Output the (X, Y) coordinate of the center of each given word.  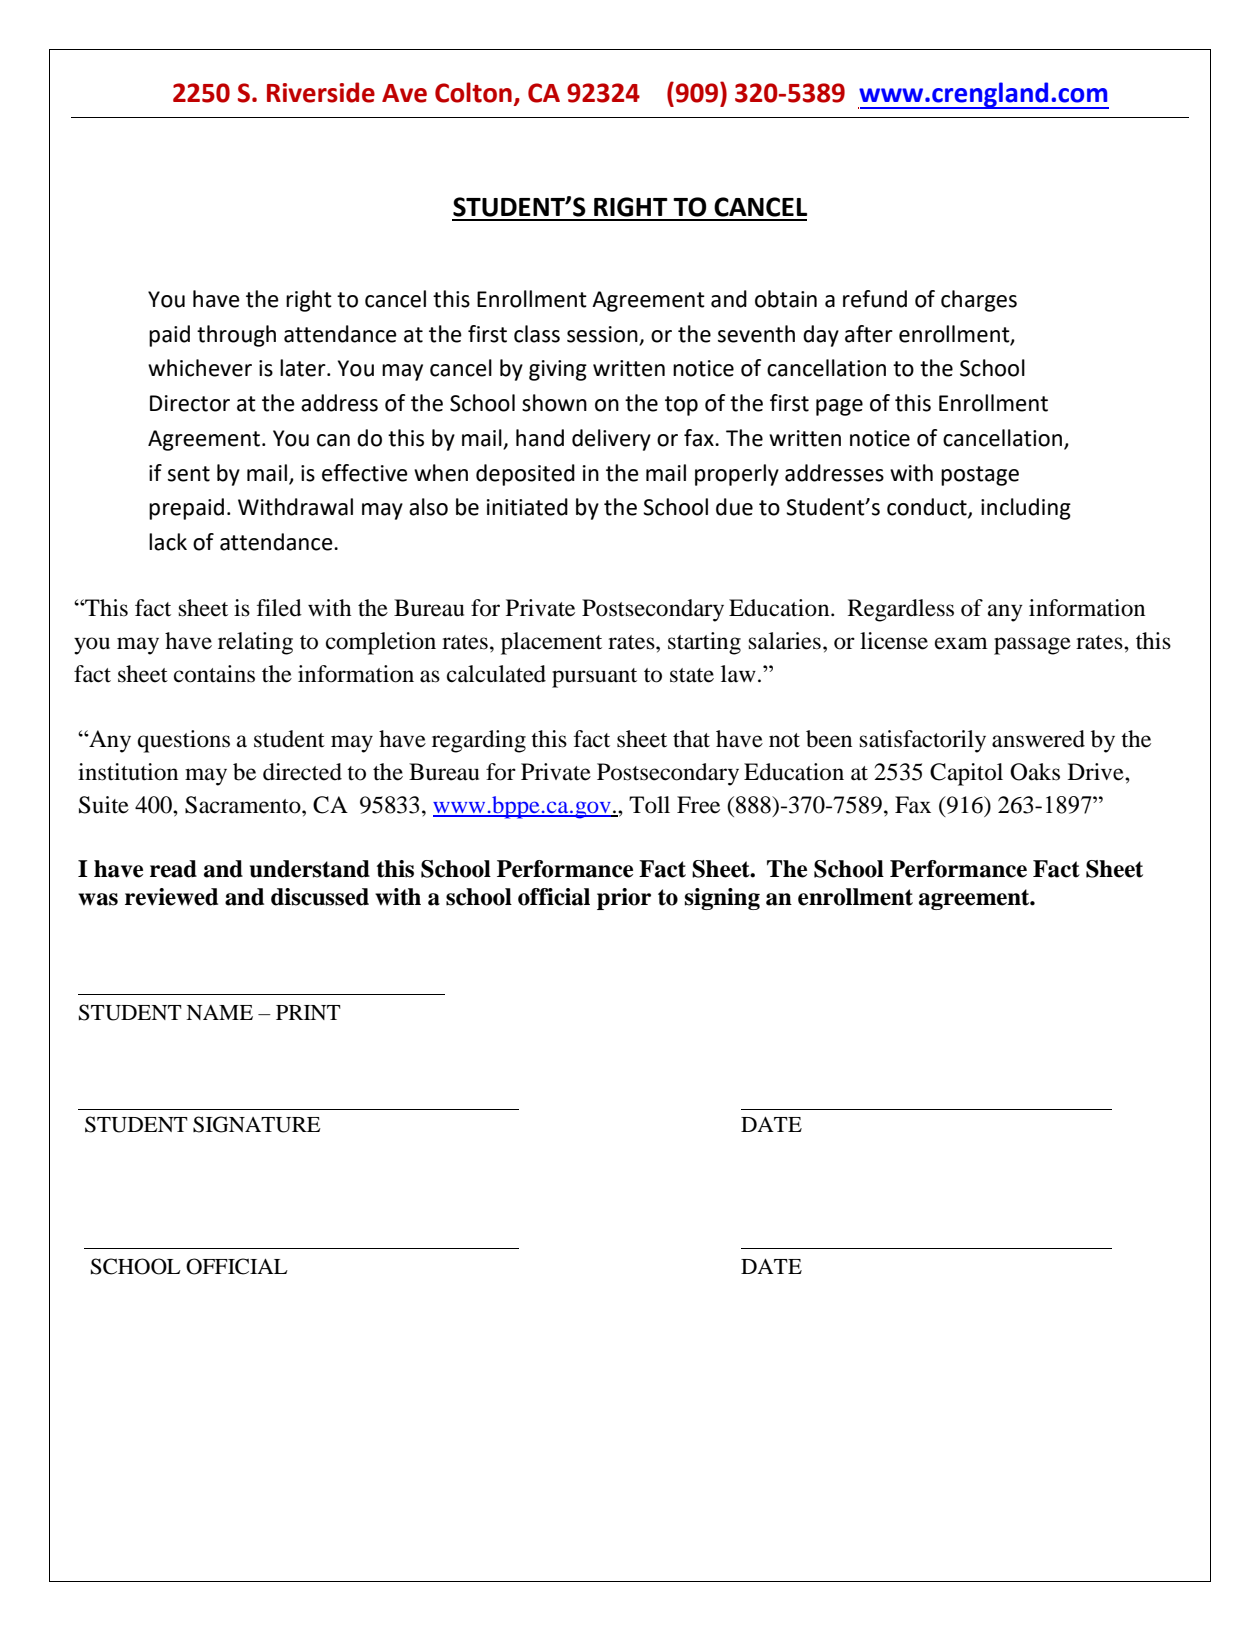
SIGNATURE (257, 1124)
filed (279, 608)
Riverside (321, 92)
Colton (473, 92)
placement (551, 643)
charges (979, 301)
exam (961, 643)
